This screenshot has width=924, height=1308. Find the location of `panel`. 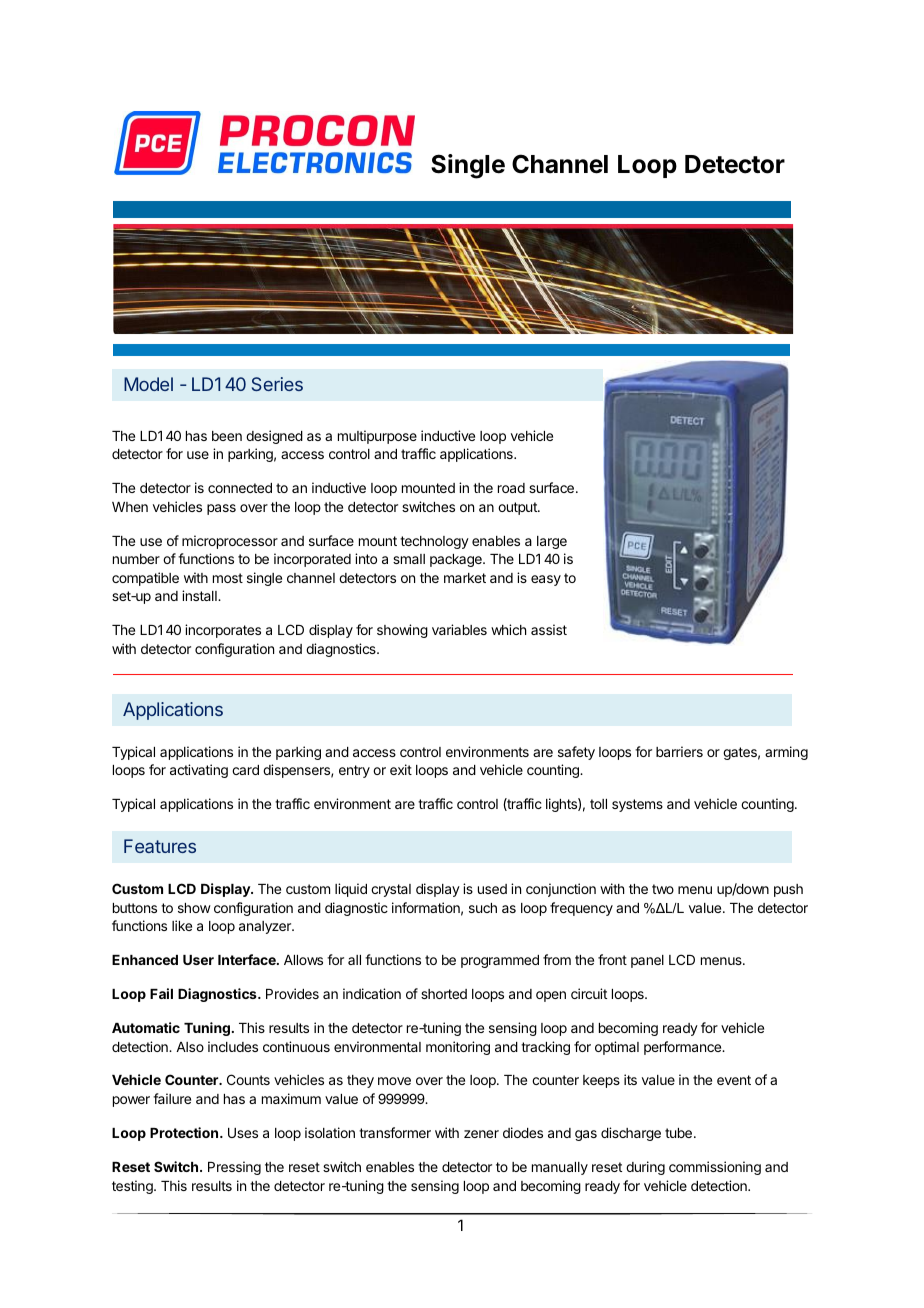

panel is located at coordinates (647, 961).
